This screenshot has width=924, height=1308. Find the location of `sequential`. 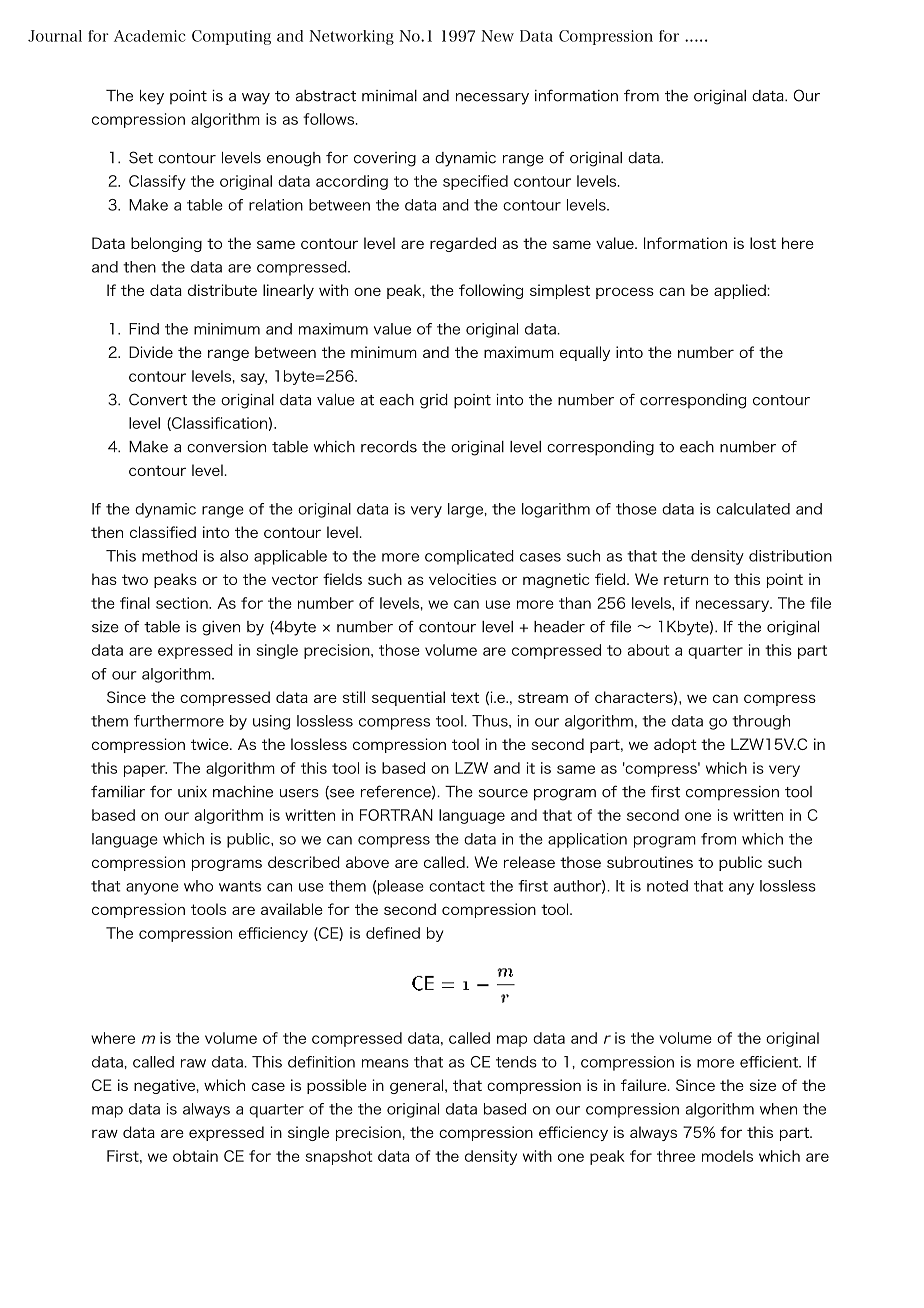

sequential is located at coordinates (408, 698).
